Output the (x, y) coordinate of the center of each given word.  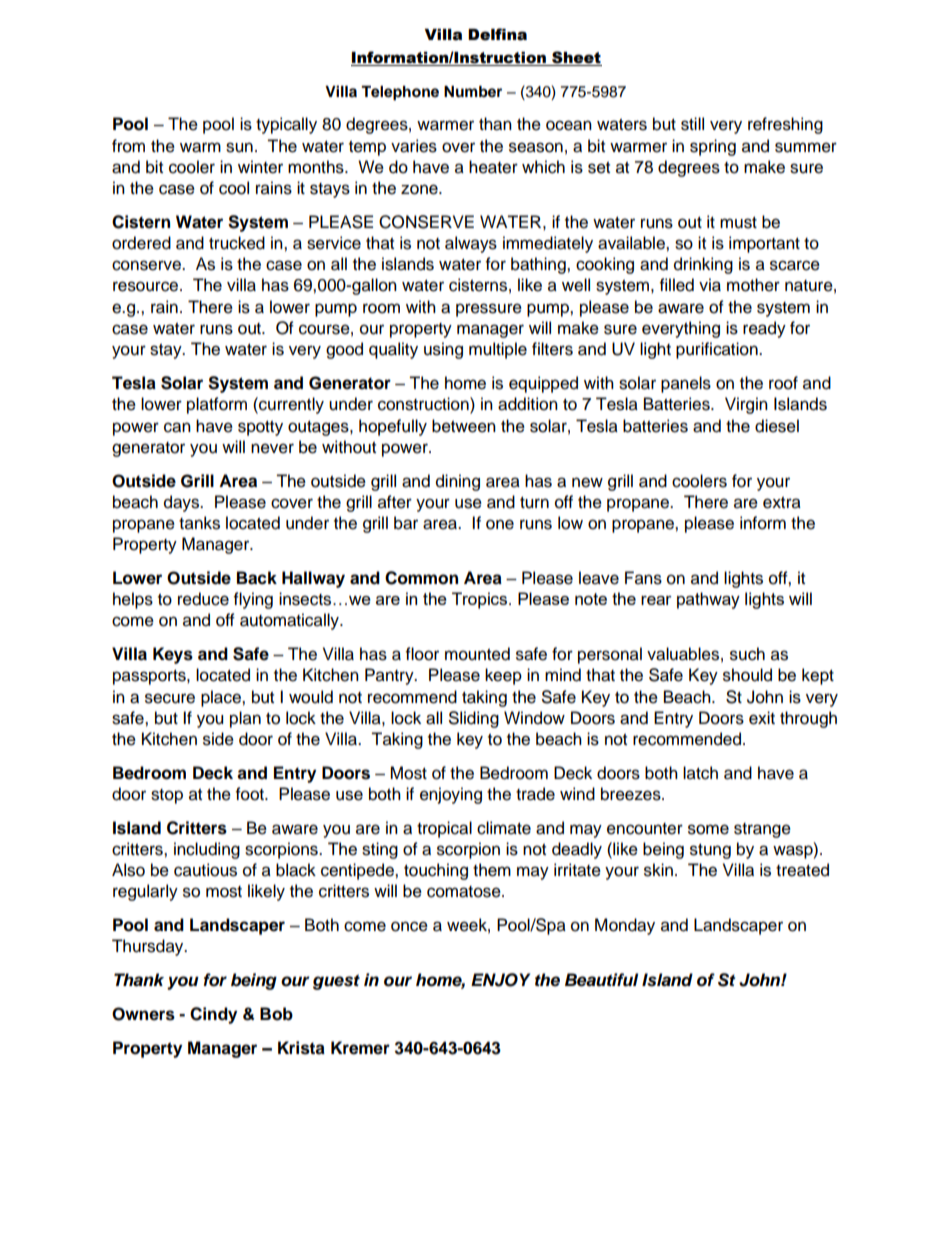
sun (239, 147)
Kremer (360, 1048)
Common (421, 578)
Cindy (213, 1015)
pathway (708, 600)
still (692, 124)
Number (473, 92)
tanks (199, 523)
